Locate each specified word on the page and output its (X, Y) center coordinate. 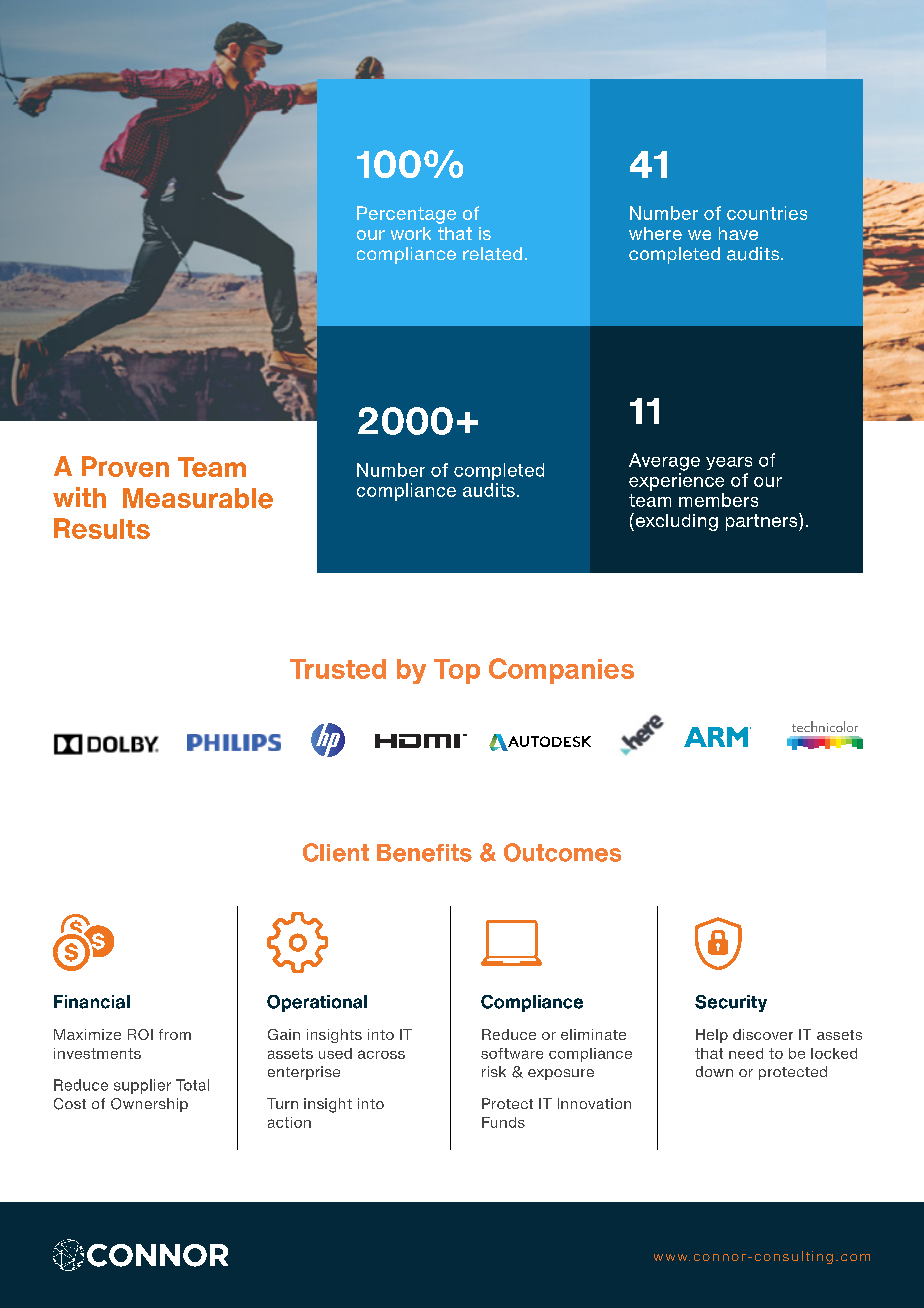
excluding (675, 522)
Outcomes (562, 852)
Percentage (406, 215)
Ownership (149, 1105)
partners (763, 522)
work (411, 233)
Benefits (424, 853)
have (738, 233)
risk (494, 1071)
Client (336, 852)
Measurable (198, 498)
